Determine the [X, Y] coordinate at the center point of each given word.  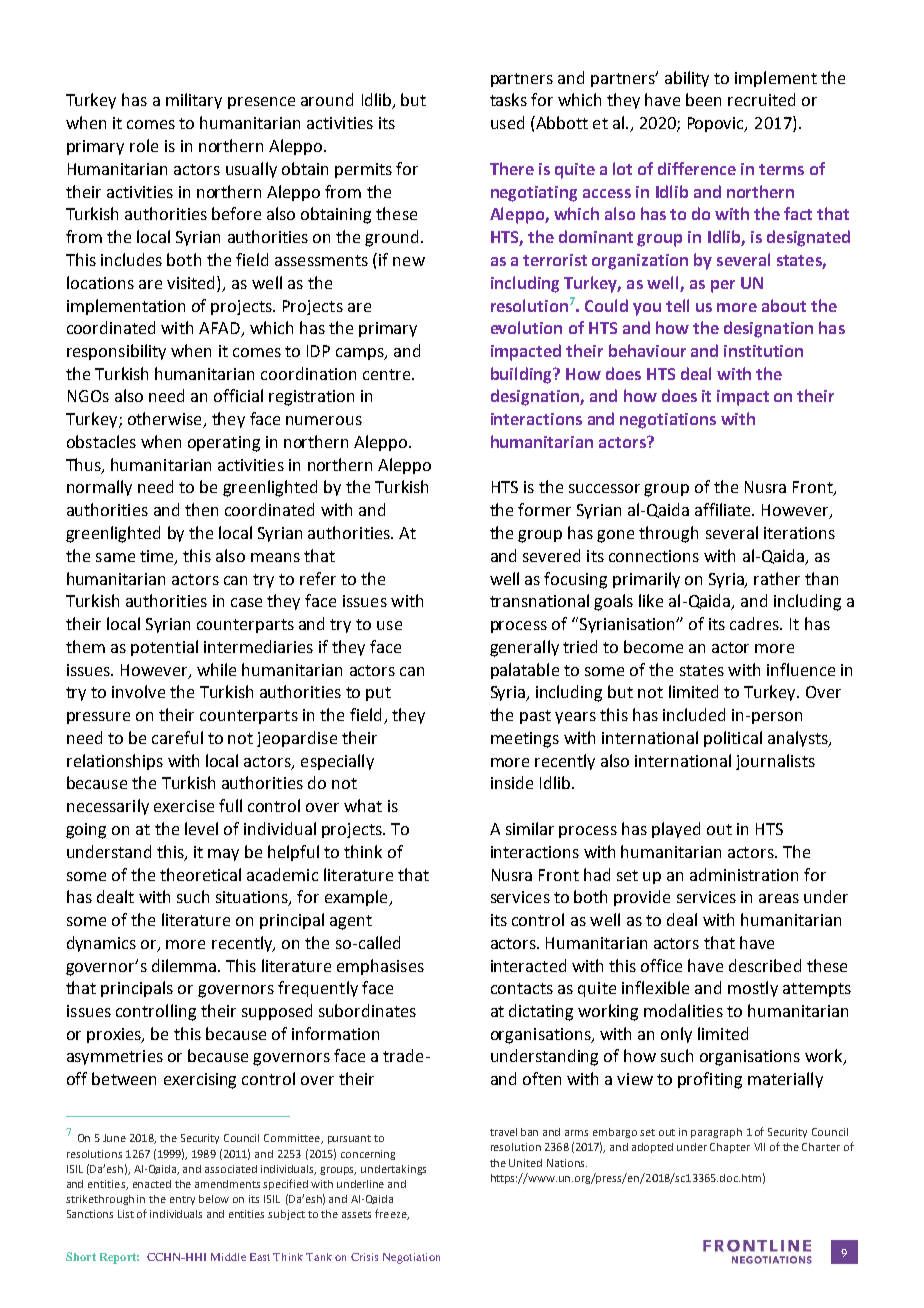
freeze [392, 1214]
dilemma [184, 965]
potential [164, 648]
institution [763, 351]
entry [182, 1200]
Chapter [730, 1148]
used [507, 122]
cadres [755, 623]
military [194, 101]
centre [388, 374]
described [765, 965]
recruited [761, 99]
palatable [525, 671]
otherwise [166, 420]
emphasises [380, 967]
